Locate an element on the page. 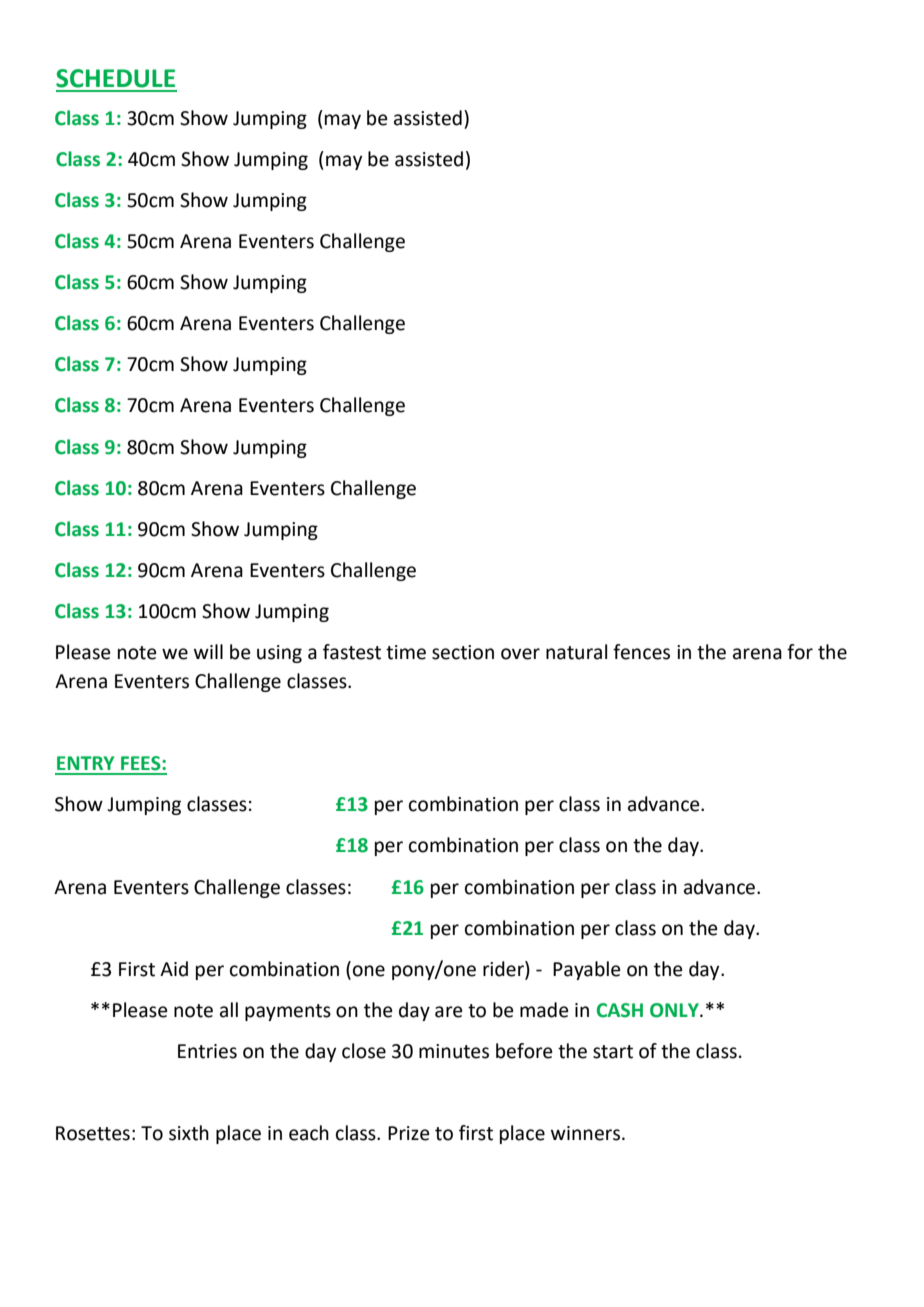 This page has height=1307, width=924. sixth is located at coordinates (189, 1133).
